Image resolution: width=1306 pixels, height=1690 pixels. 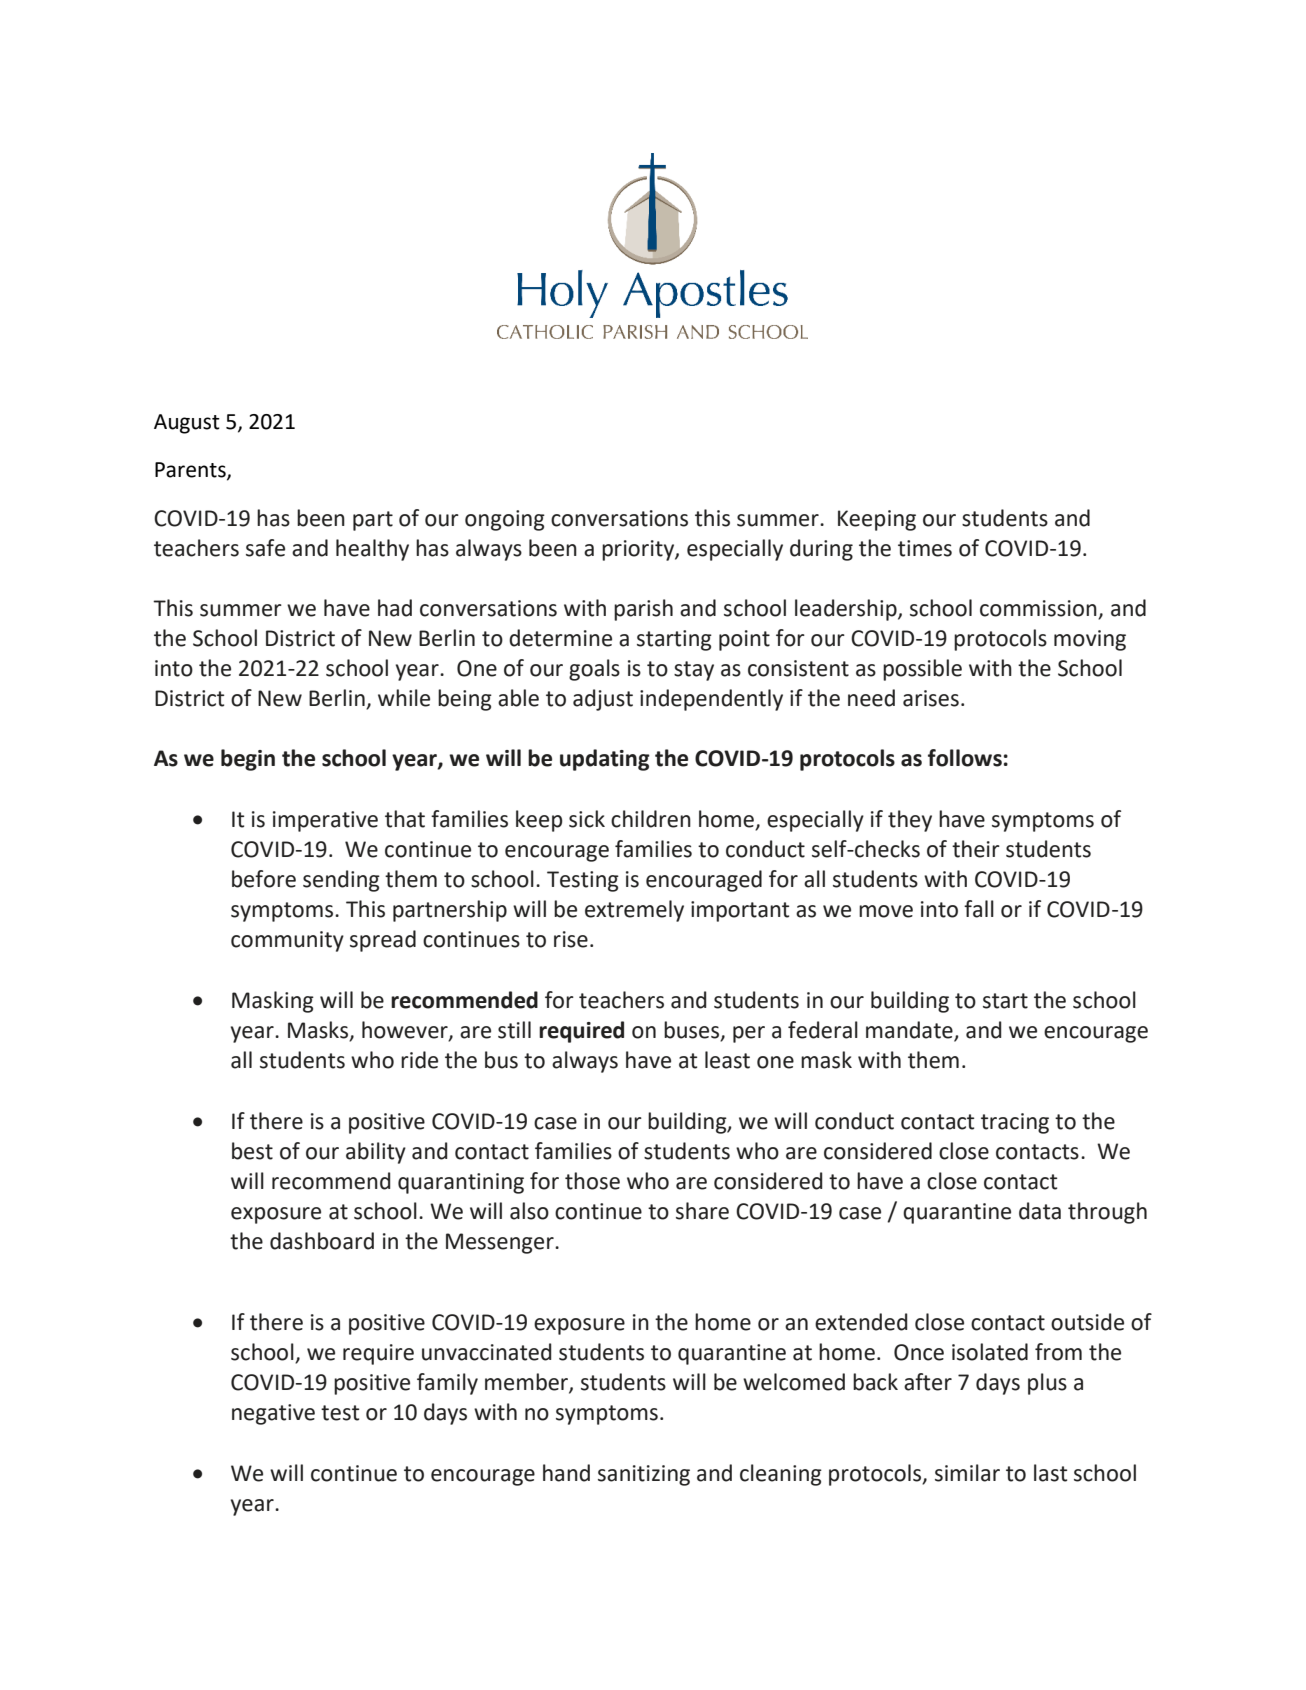 What do you see at coordinates (644, 1475) in the screenshot?
I see `sanitizing` at bounding box center [644, 1475].
